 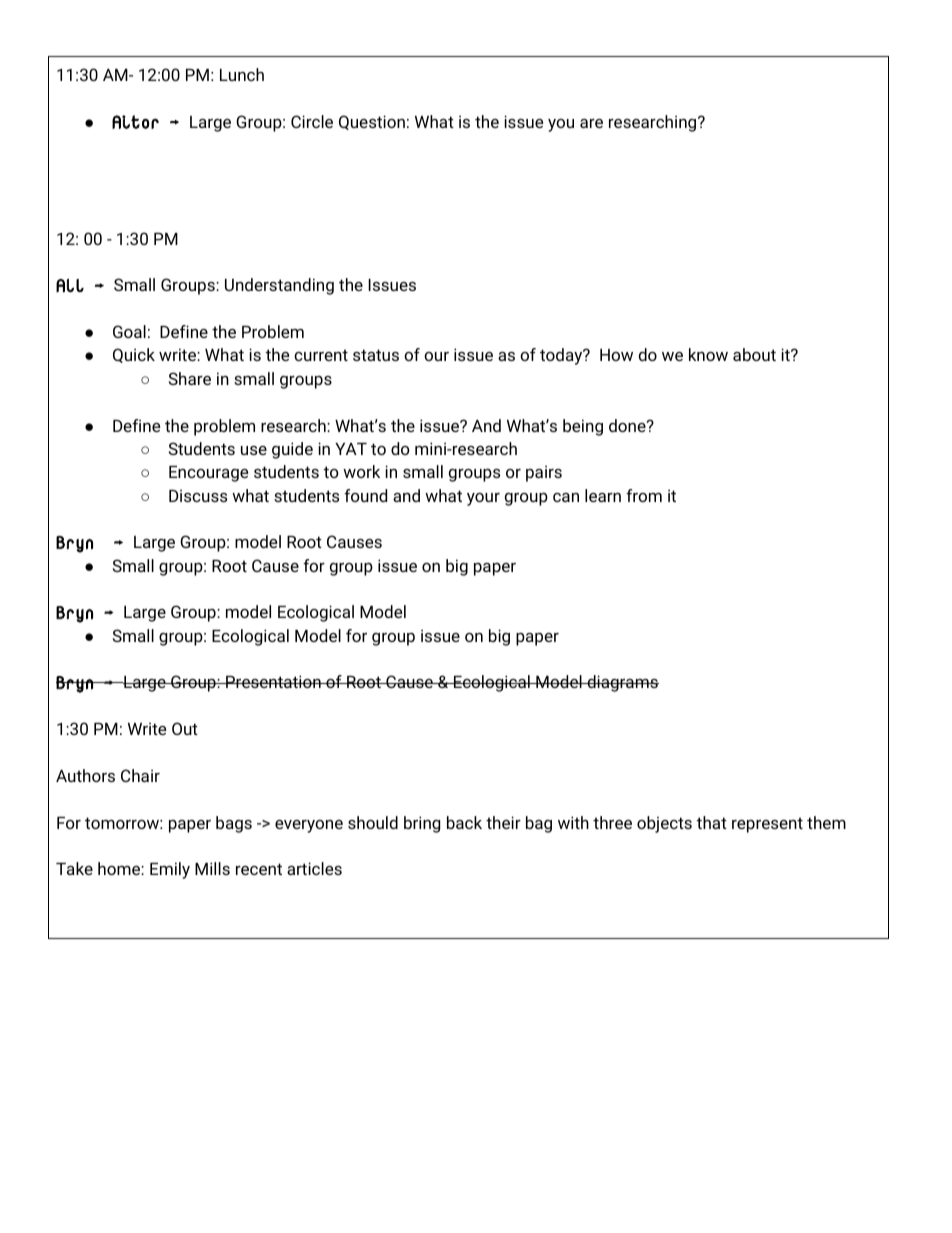 I want to click on Circle, so click(x=312, y=121).
